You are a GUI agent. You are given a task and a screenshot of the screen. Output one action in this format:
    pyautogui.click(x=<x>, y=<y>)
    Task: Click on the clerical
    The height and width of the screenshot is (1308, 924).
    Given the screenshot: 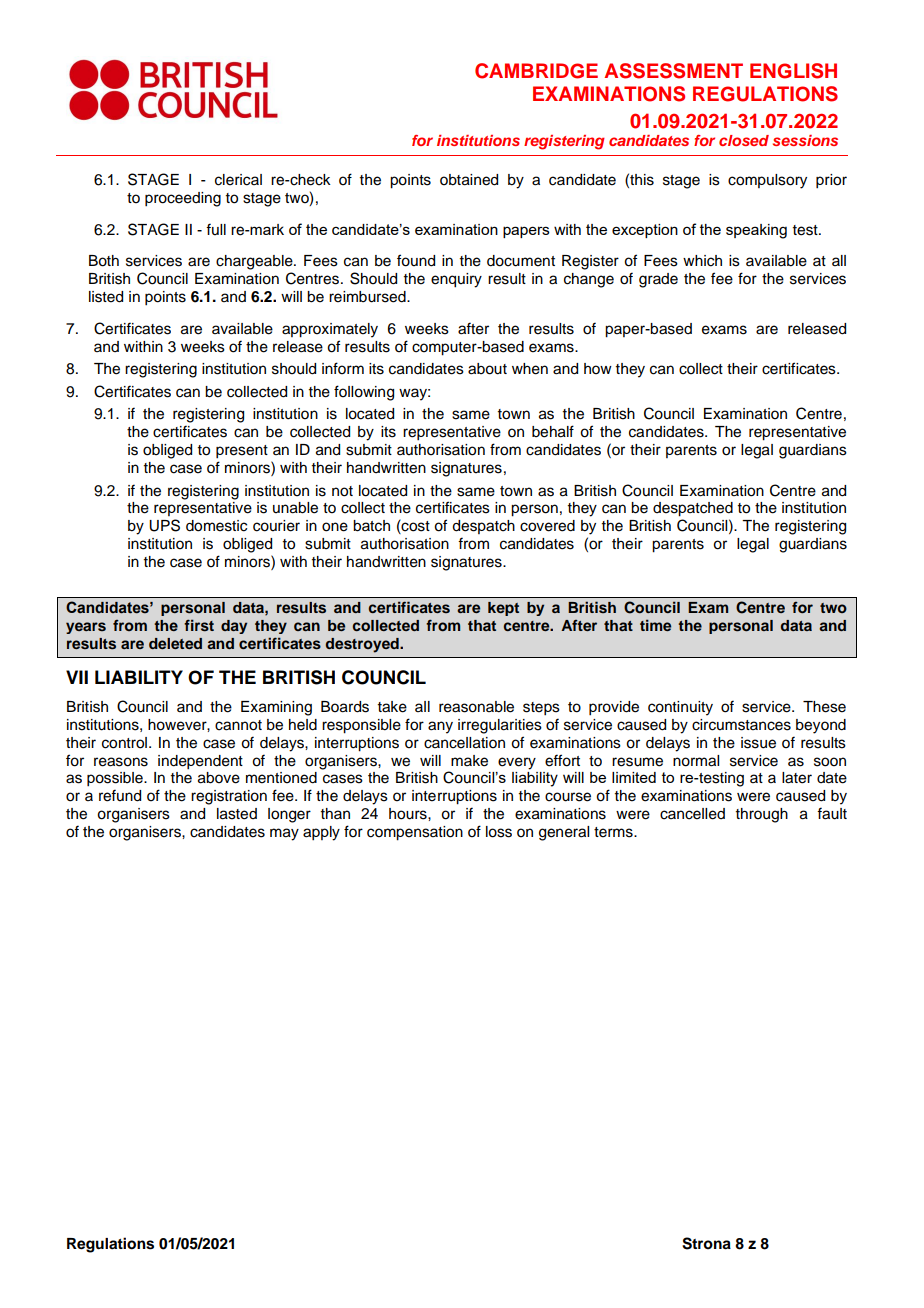 What is the action you would take?
    pyautogui.click(x=238, y=180)
